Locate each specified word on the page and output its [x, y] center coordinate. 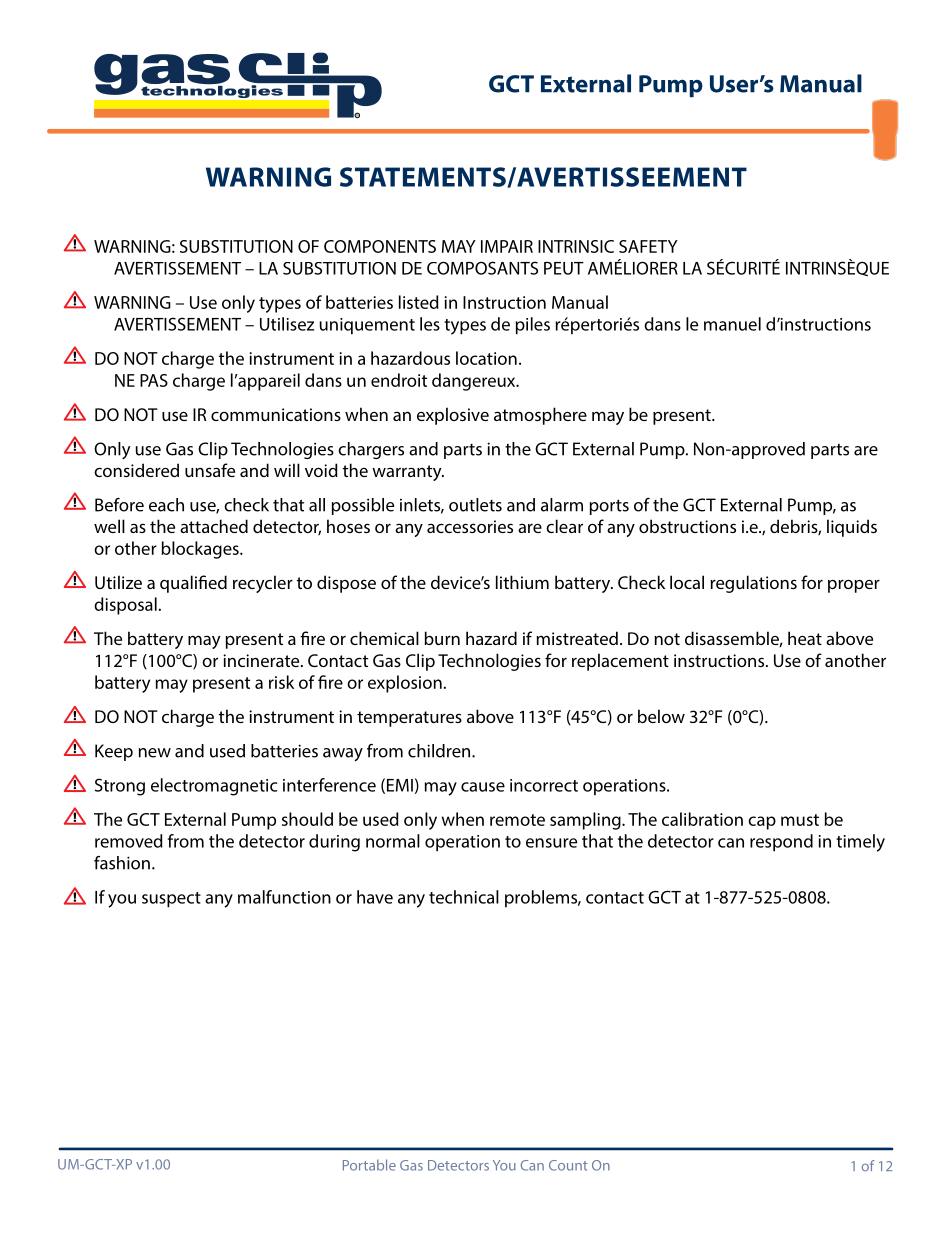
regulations [753, 584]
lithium [522, 582]
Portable [369, 1165]
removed [129, 841]
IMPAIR [507, 246]
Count [568, 1165]
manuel [732, 324]
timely [860, 843]
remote [517, 820]
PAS [154, 380]
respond [781, 843]
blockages [201, 550]
